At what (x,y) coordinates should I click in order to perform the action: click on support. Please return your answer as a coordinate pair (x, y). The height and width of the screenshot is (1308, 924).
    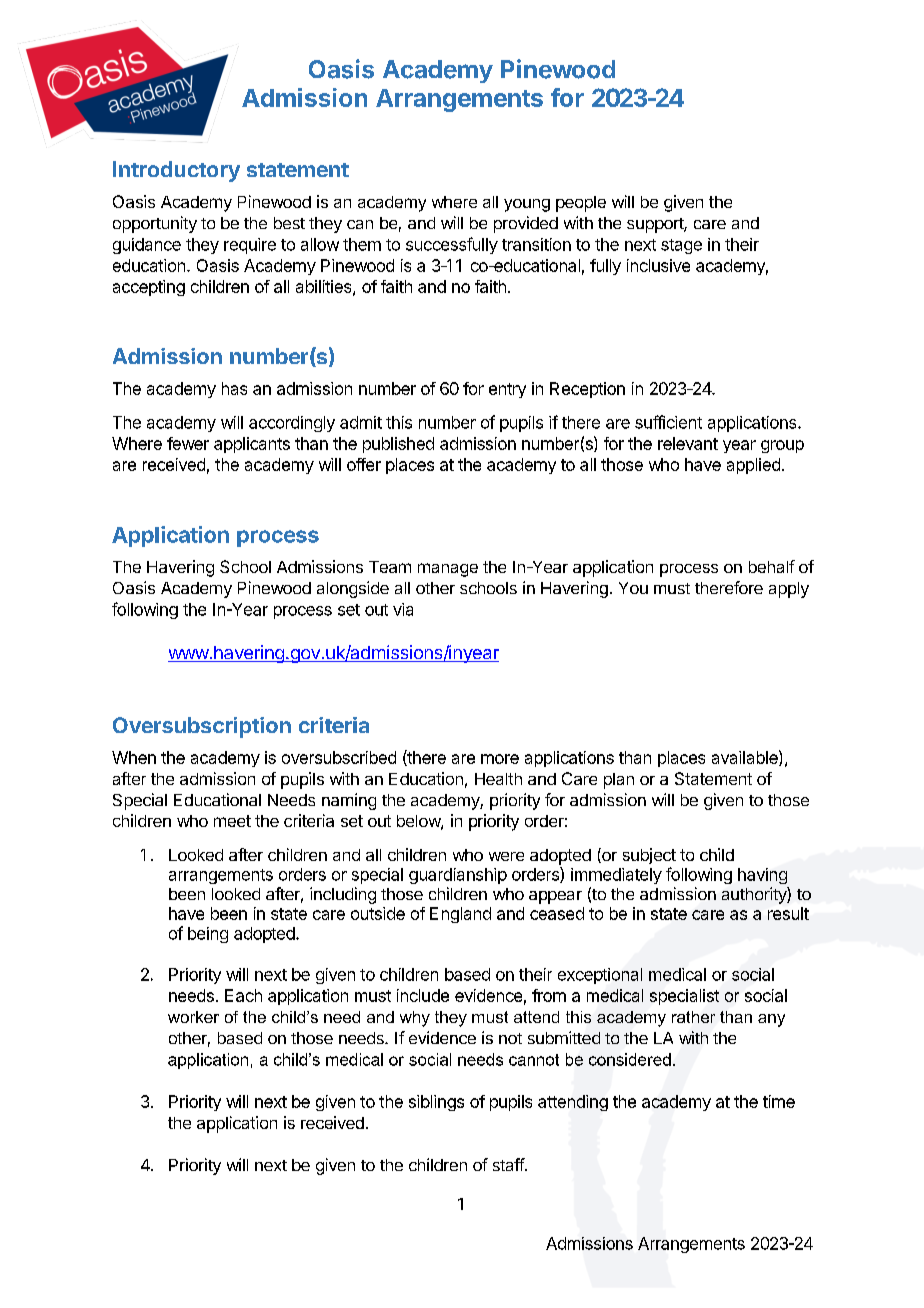
    Looking at the image, I should click on (656, 225).
